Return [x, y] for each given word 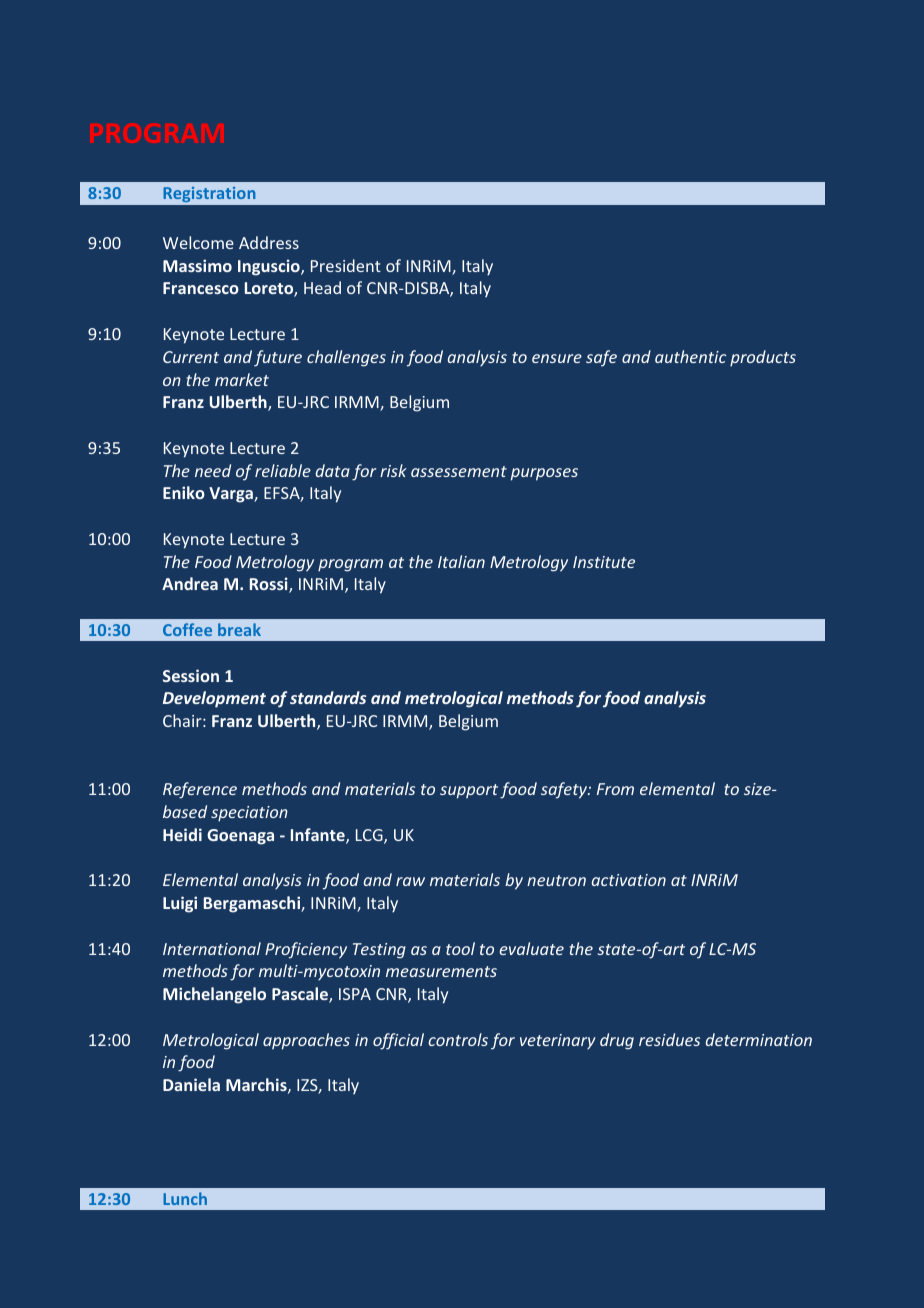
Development [214, 699]
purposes [544, 474]
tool [460, 948]
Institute [604, 562]
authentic [690, 356]
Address [269, 242]
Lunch [185, 1198]
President [346, 265]
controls [458, 1039]
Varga [232, 495]
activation [629, 880]
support [469, 791]
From [615, 789]
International [212, 948]
